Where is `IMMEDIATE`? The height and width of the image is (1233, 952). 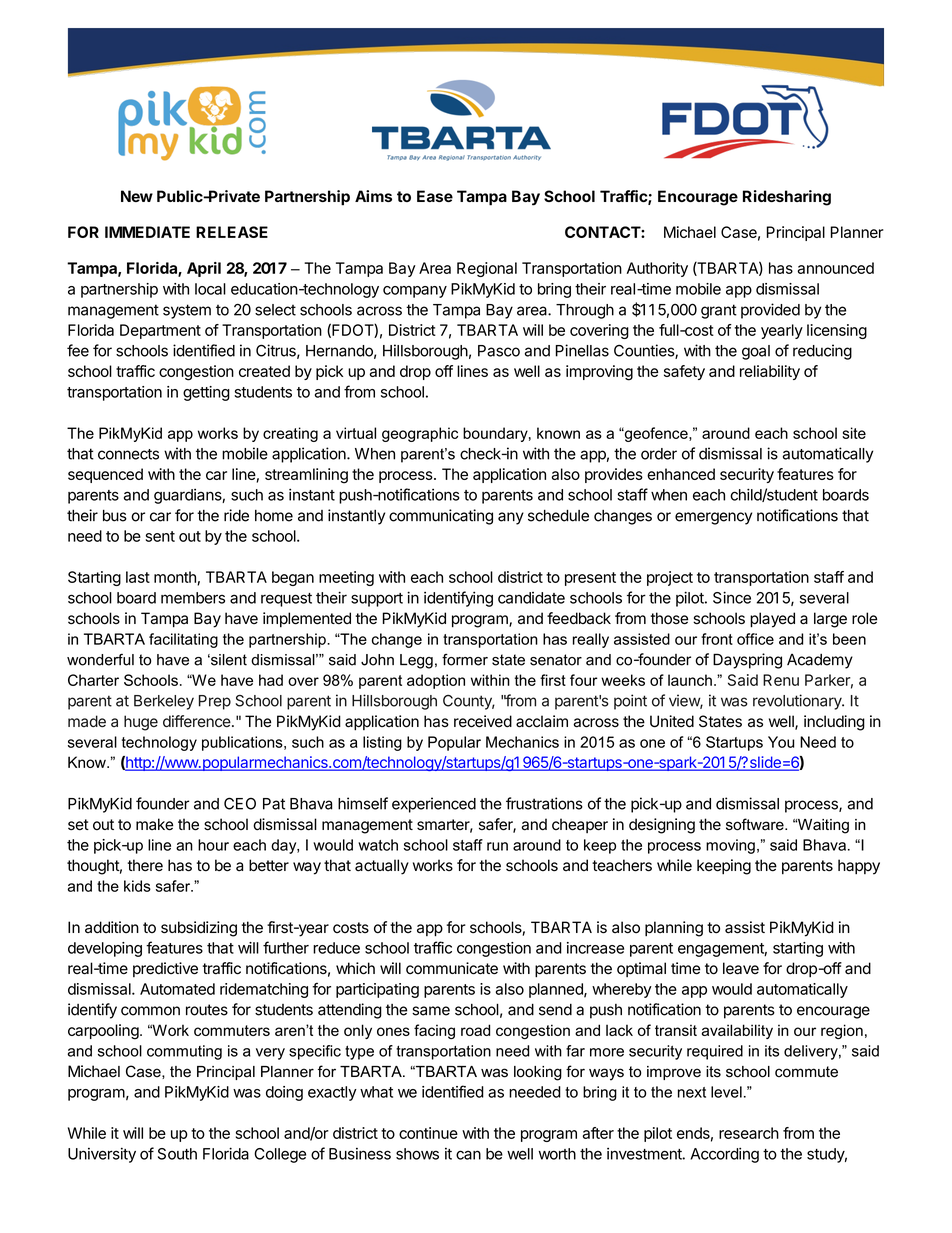 IMMEDIATE is located at coordinates (147, 232).
